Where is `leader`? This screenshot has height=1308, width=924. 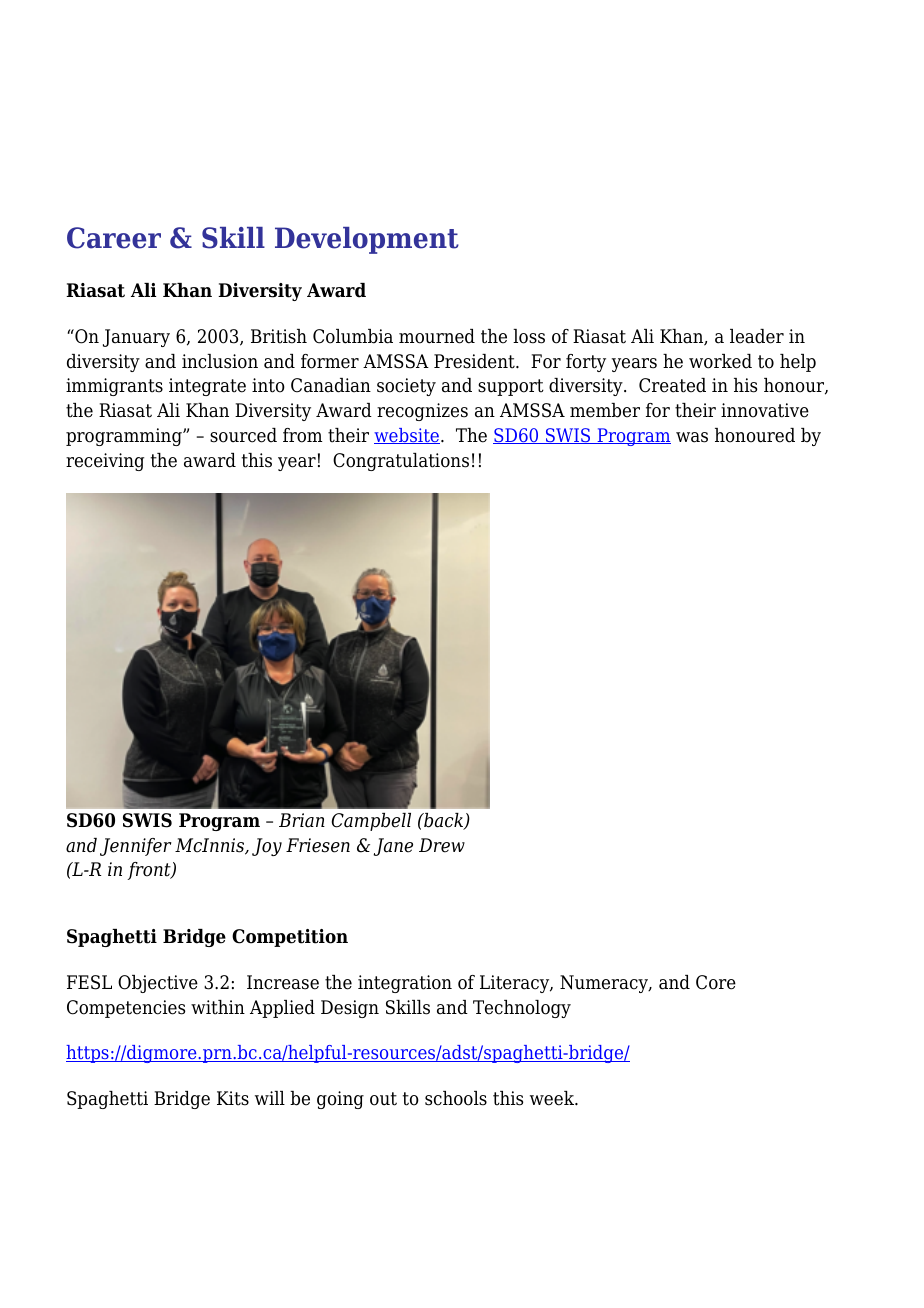
leader is located at coordinates (757, 336).
